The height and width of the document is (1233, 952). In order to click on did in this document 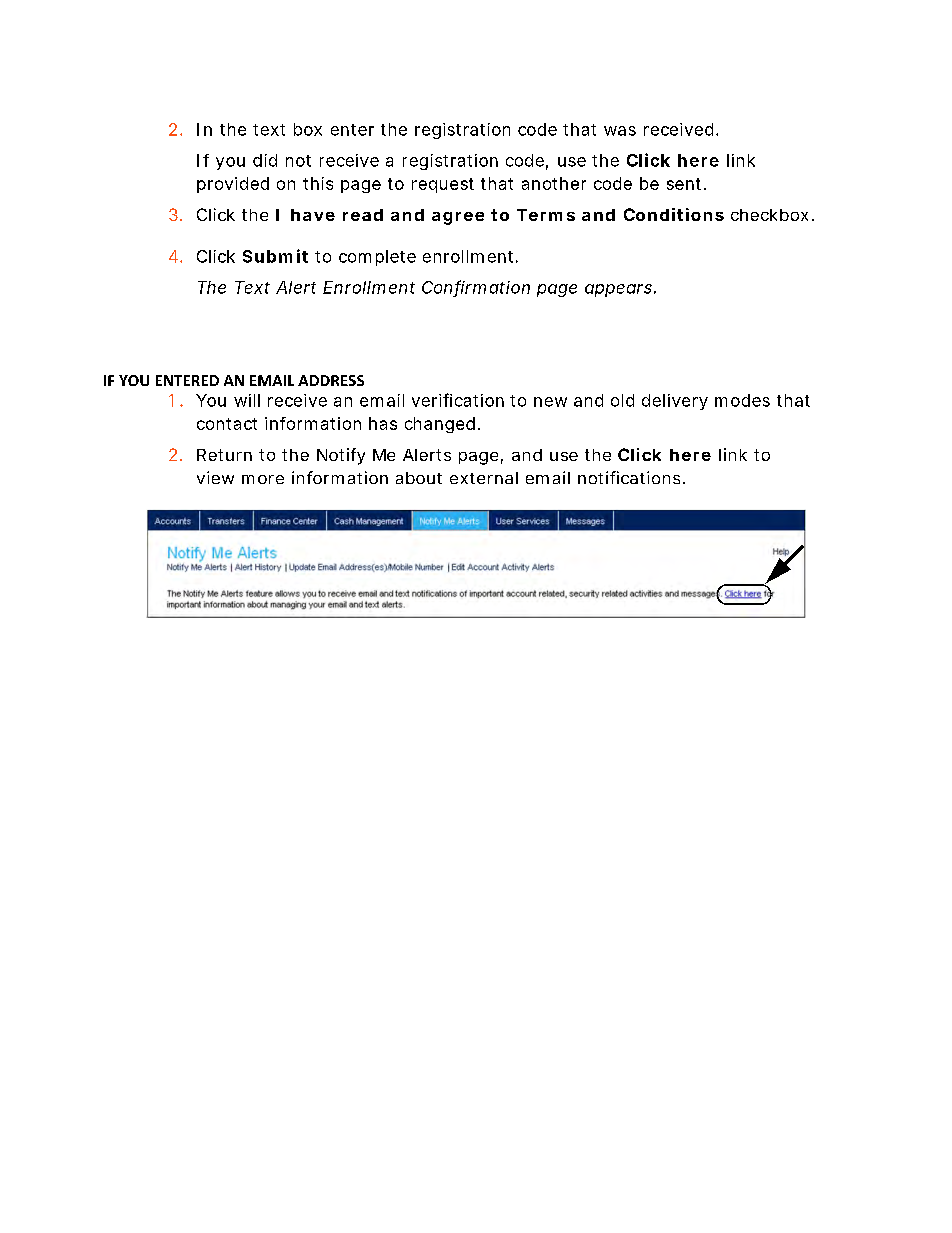, I will do `click(265, 160)`.
